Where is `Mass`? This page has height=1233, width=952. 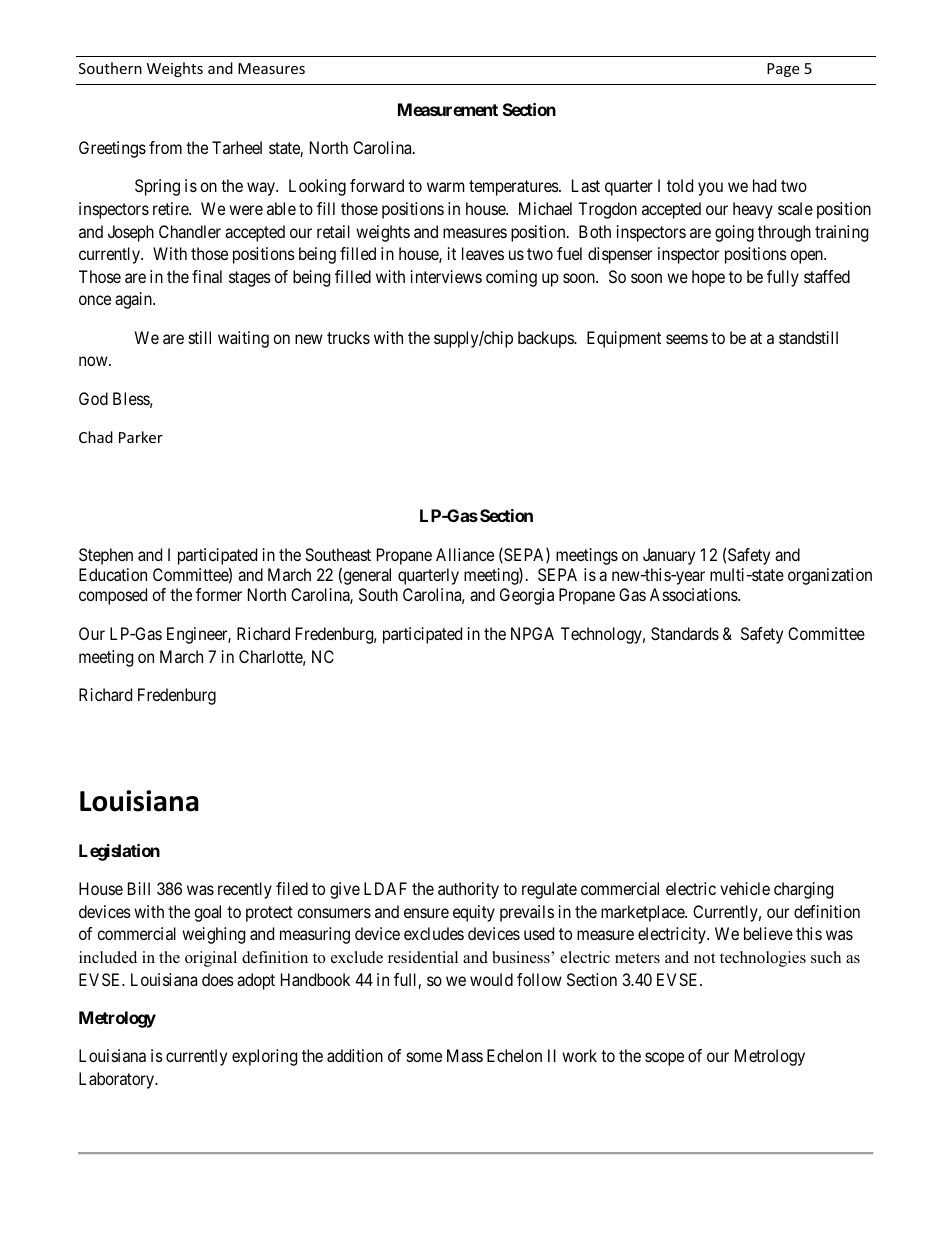 Mass is located at coordinates (465, 1055).
